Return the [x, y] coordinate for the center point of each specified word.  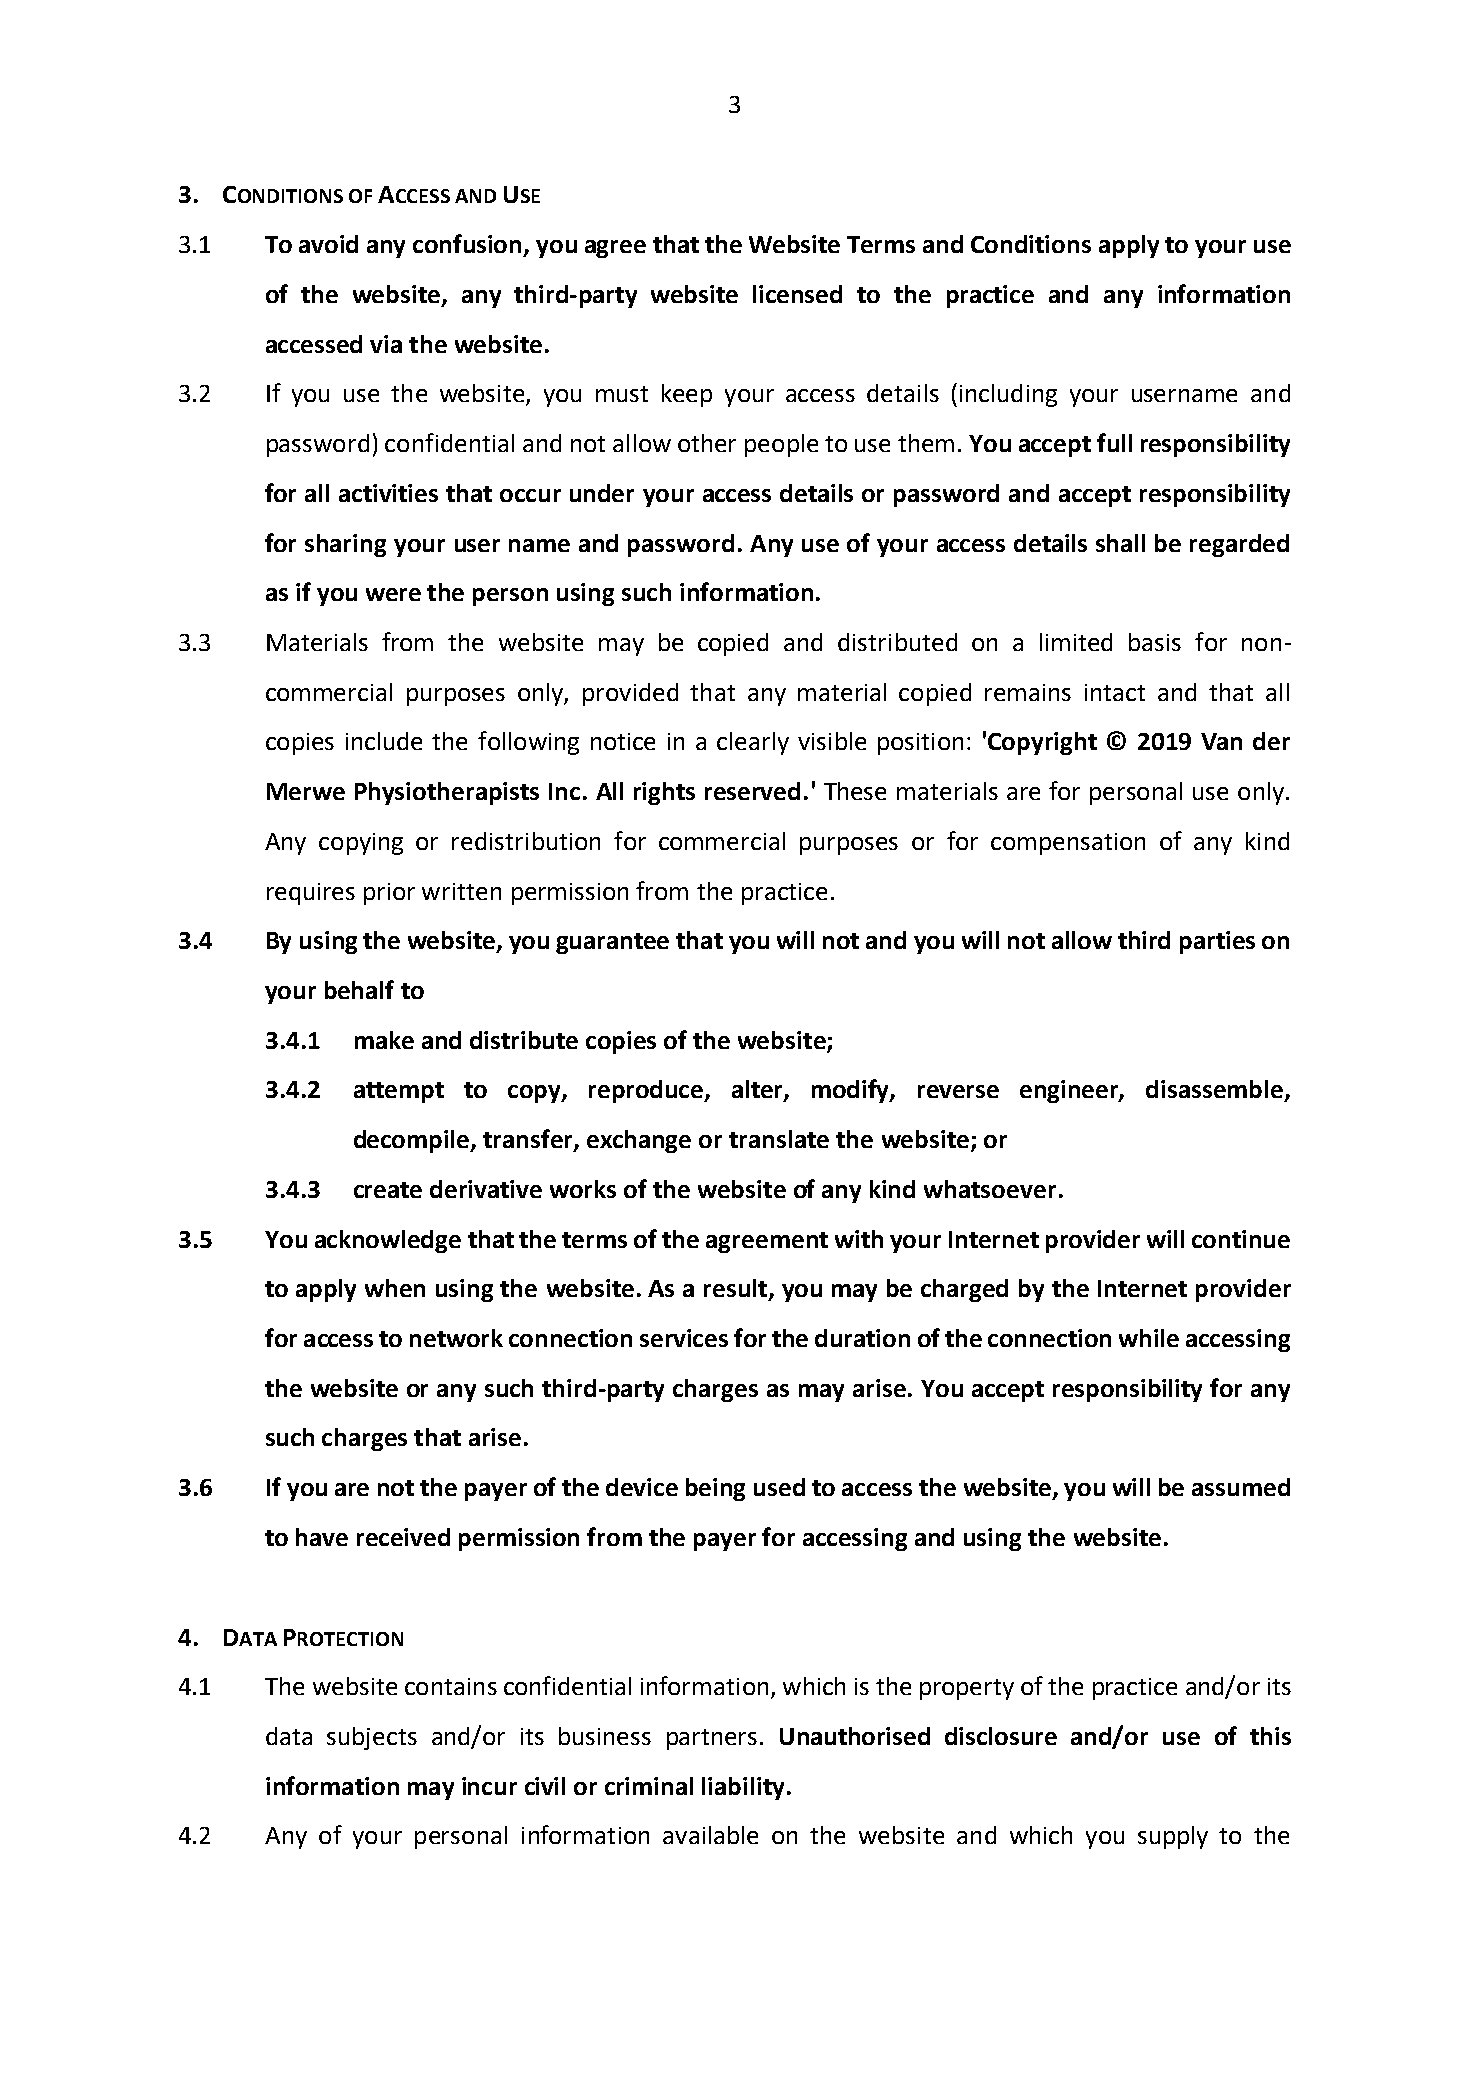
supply [1173, 1837]
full [1114, 442]
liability [743, 1788]
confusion [467, 243]
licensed [797, 294]
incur [489, 1786]
